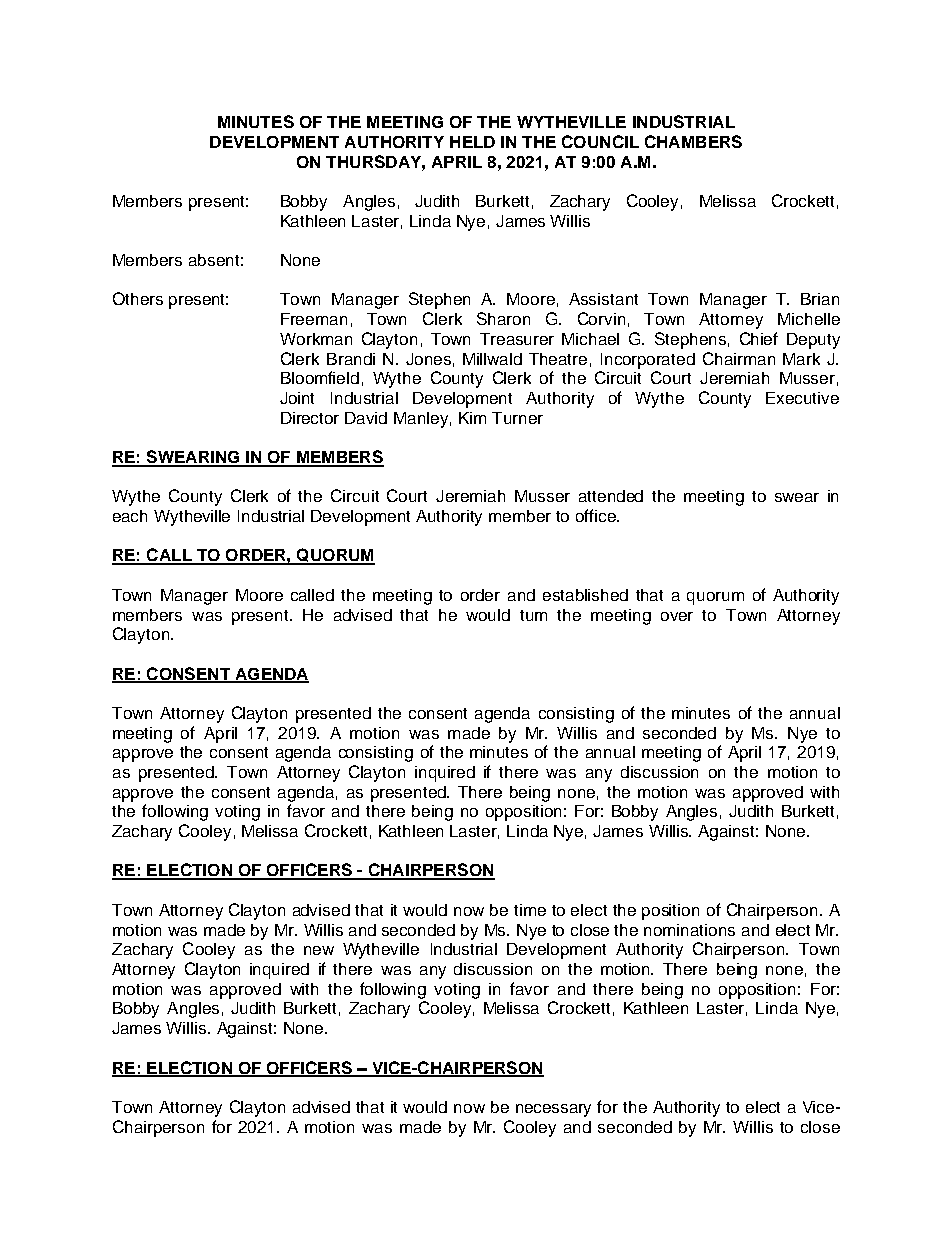 The image size is (952, 1233). I want to click on Joint, so click(297, 398).
